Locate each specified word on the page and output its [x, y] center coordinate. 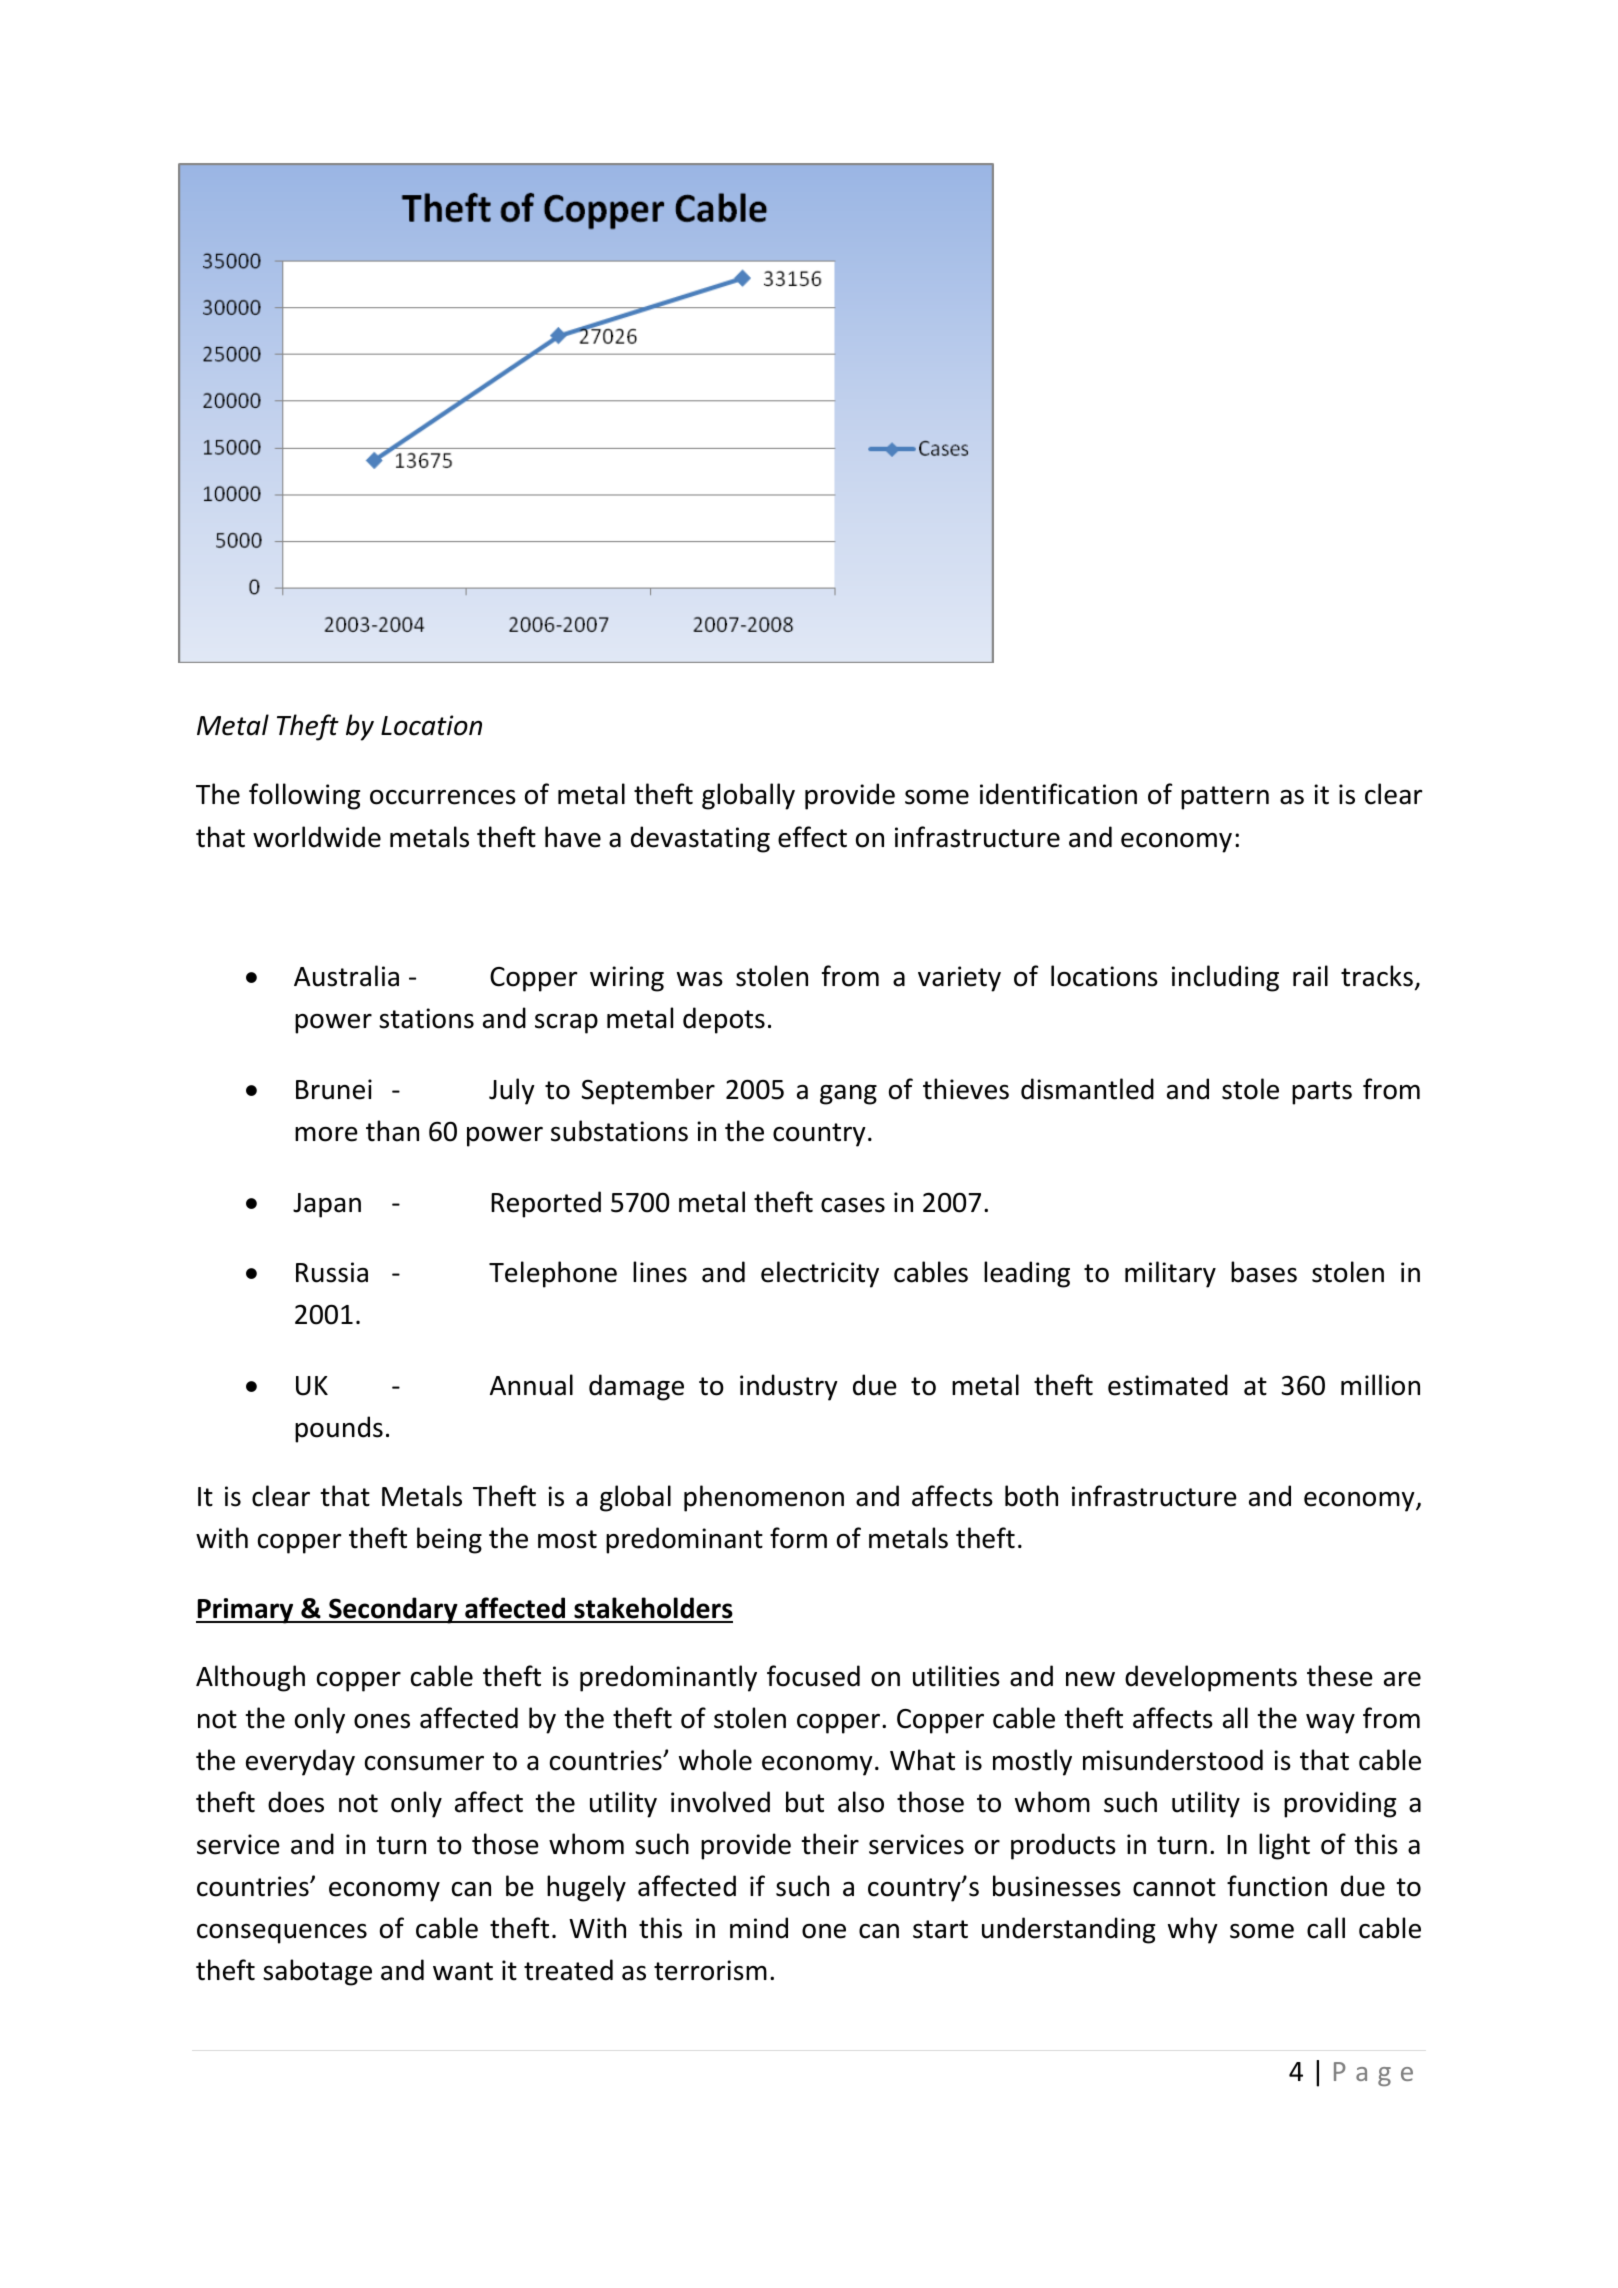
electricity [820, 1274]
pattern [1225, 798]
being [449, 1540]
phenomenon [764, 1498]
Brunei [334, 1089]
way [1330, 1724]
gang [848, 1095]
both [1031, 1496]
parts [1322, 1093]
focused [813, 1676]
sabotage [317, 1972]
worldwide [317, 837]
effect [812, 837]
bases [1264, 1272]
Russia [332, 1272]
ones [382, 1721]
